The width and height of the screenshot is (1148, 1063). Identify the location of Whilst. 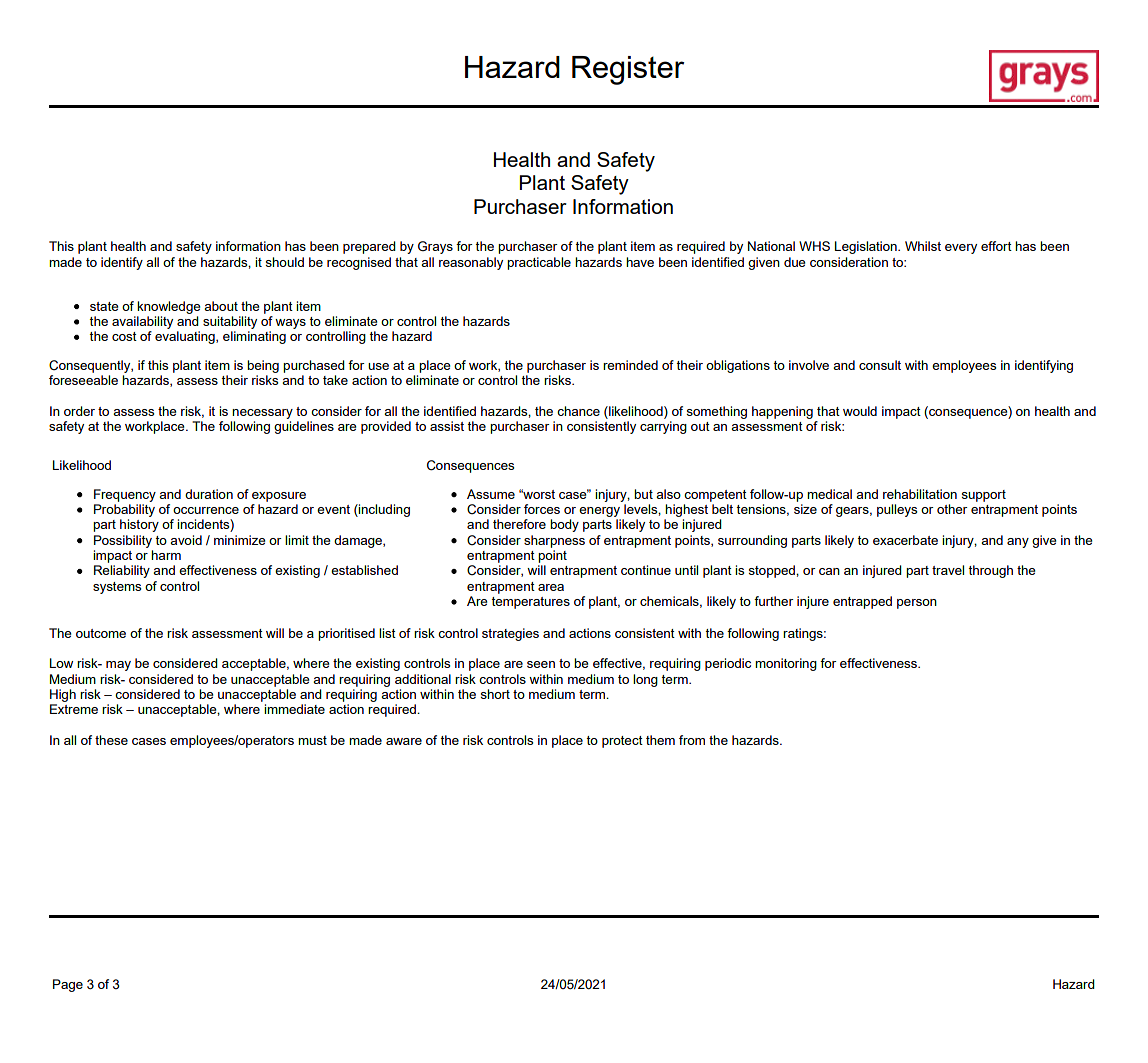
(923, 246).
